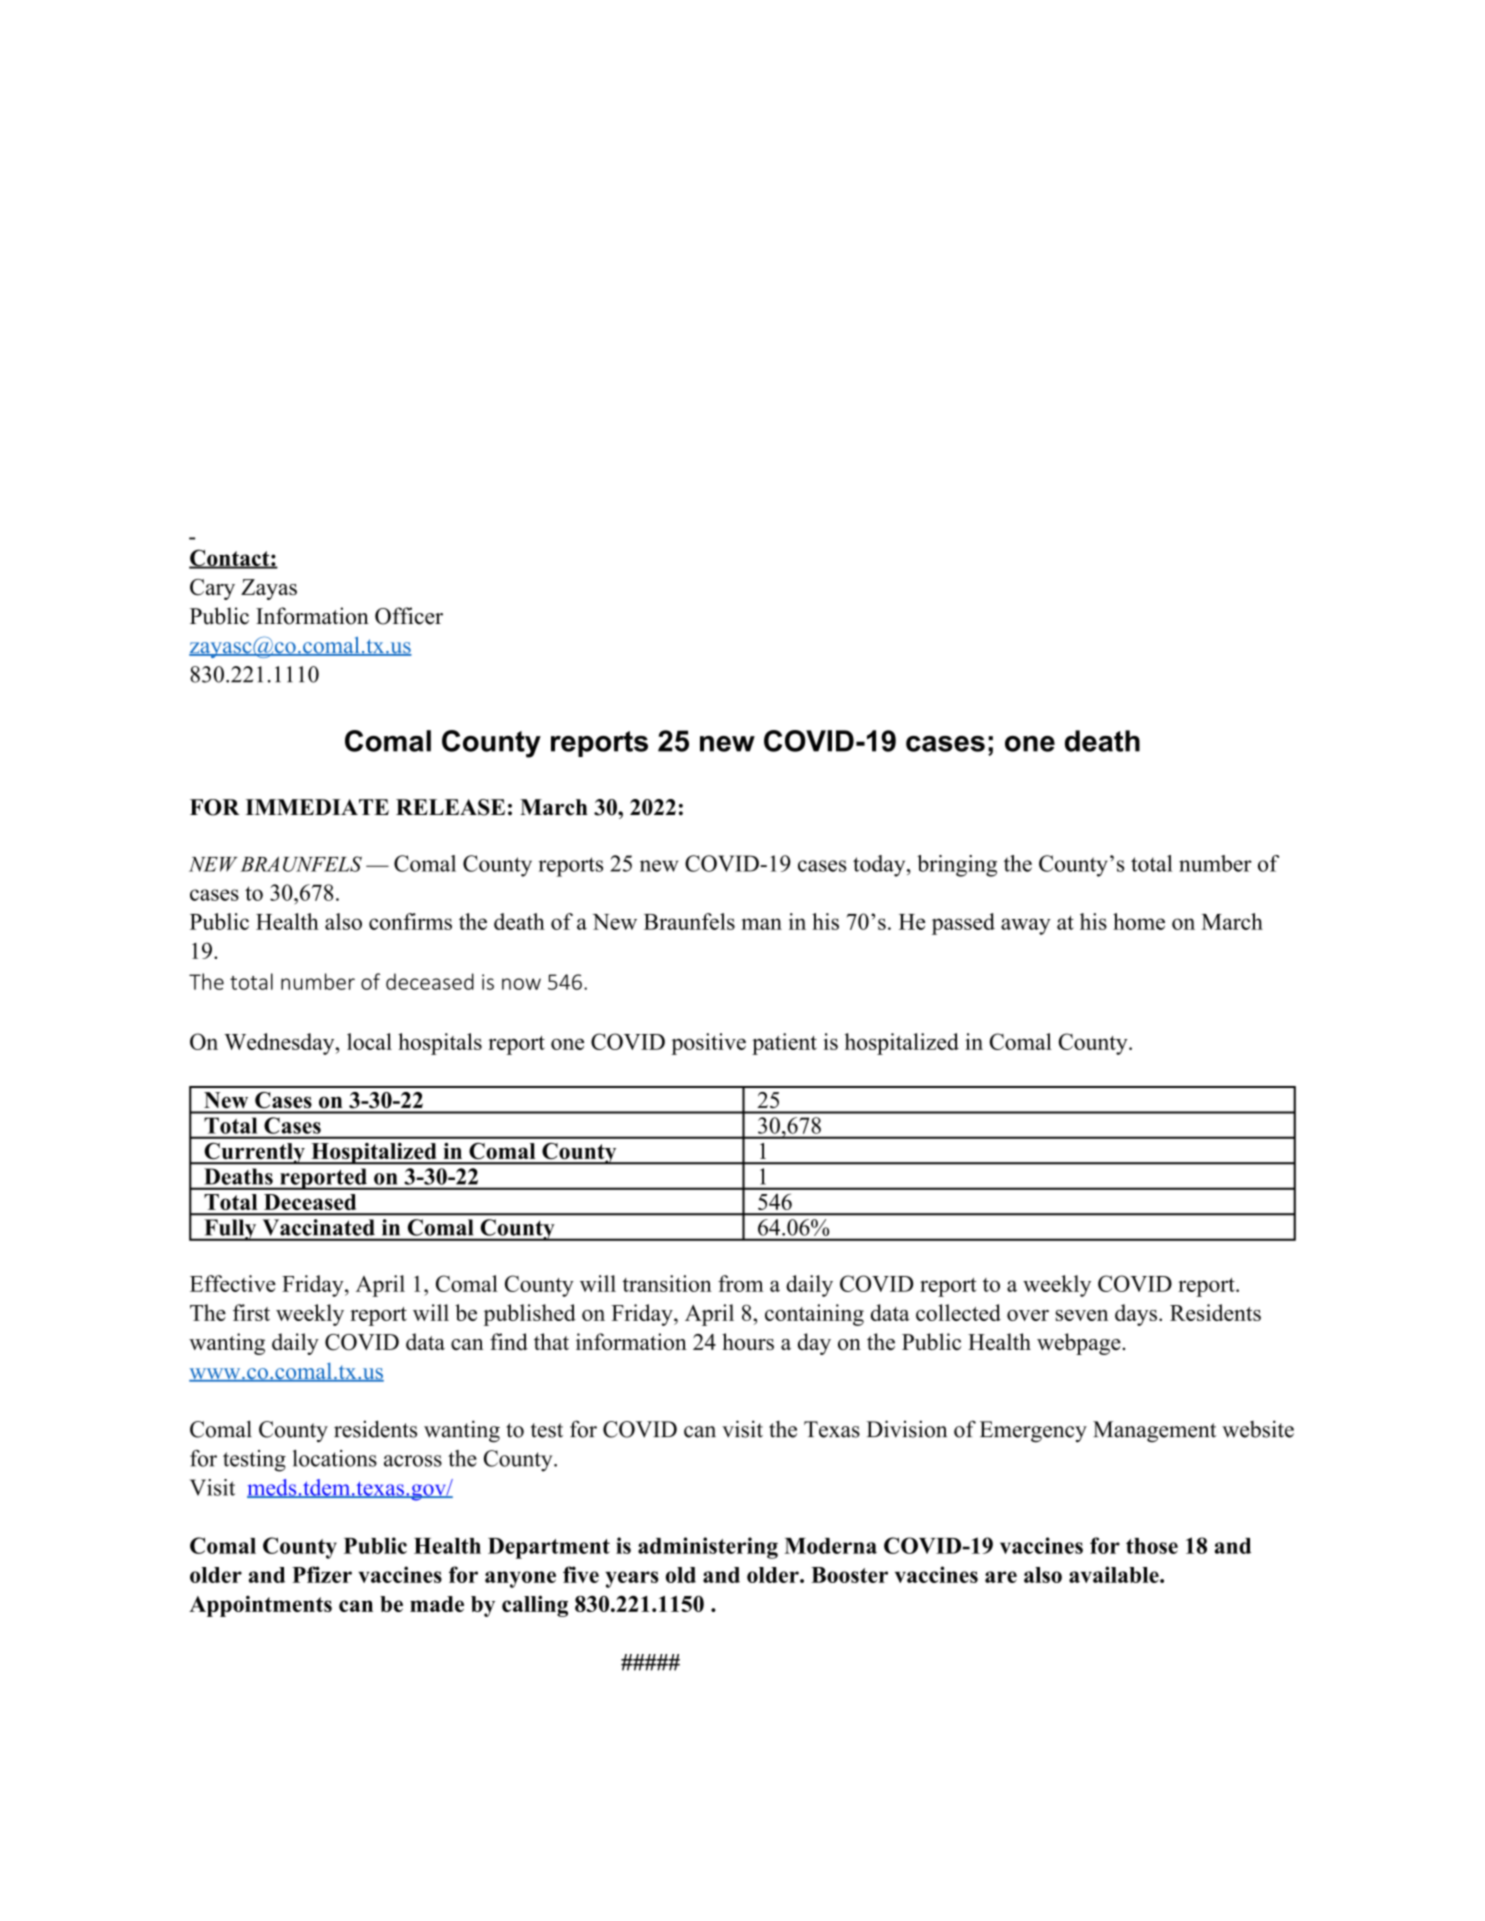 The width and height of the document is (1485, 1921). What do you see at coordinates (708, 1548) in the document?
I see `administering` at bounding box center [708, 1548].
